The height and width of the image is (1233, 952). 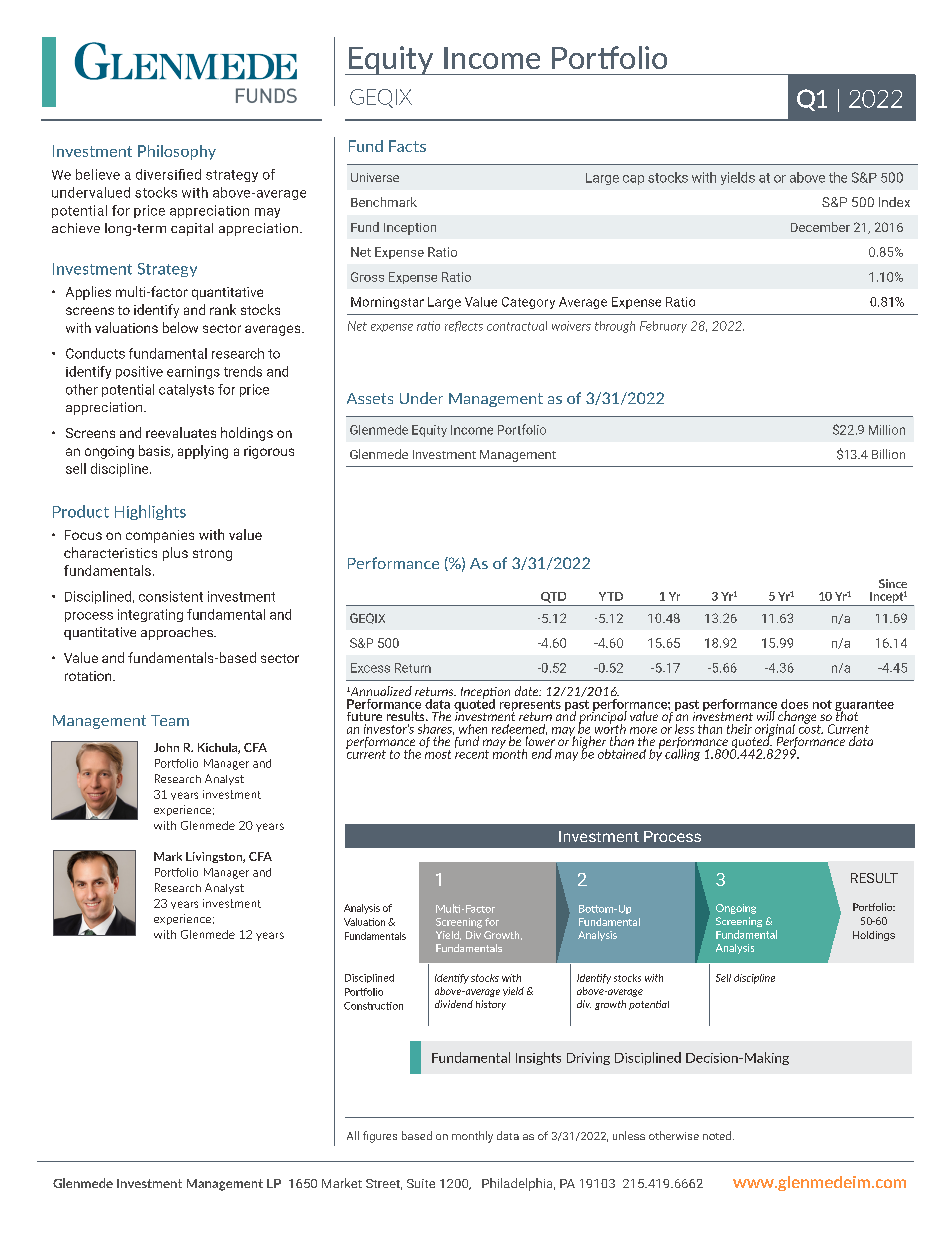 What do you see at coordinates (794, 704) in the image?
I see `does` at bounding box center [794, 704].
